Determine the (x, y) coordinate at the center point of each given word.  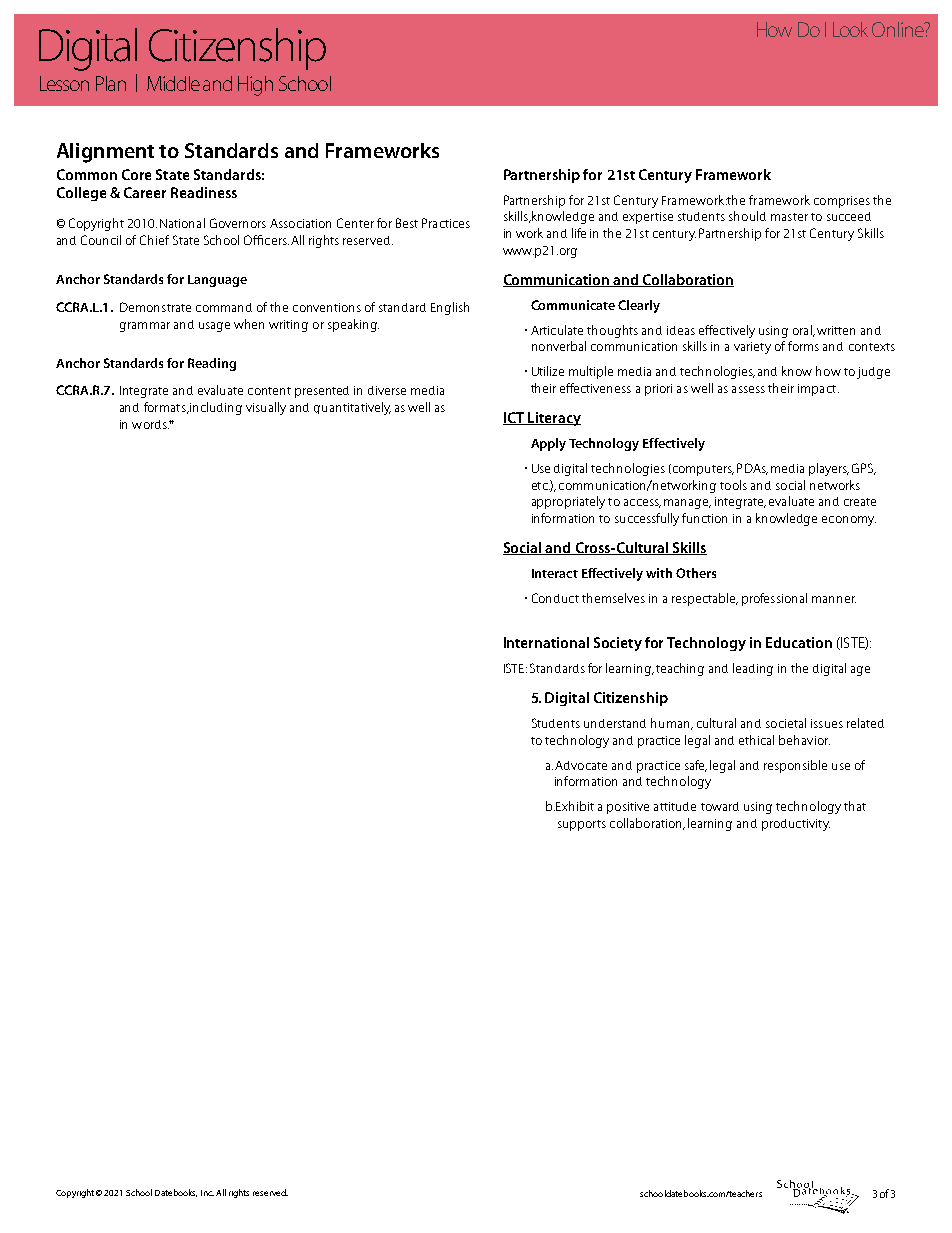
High (255, 86)
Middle (173, 83)
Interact (555, 573)
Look (850, 29)
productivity (796, 825)
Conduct (555, 598)
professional (774, 599)
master (789, 217)
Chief (154, 240)
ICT (514, 418)
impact (818, 390)
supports (582, 825)
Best (407, 223)
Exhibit (575, 806)
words (150, 424)
